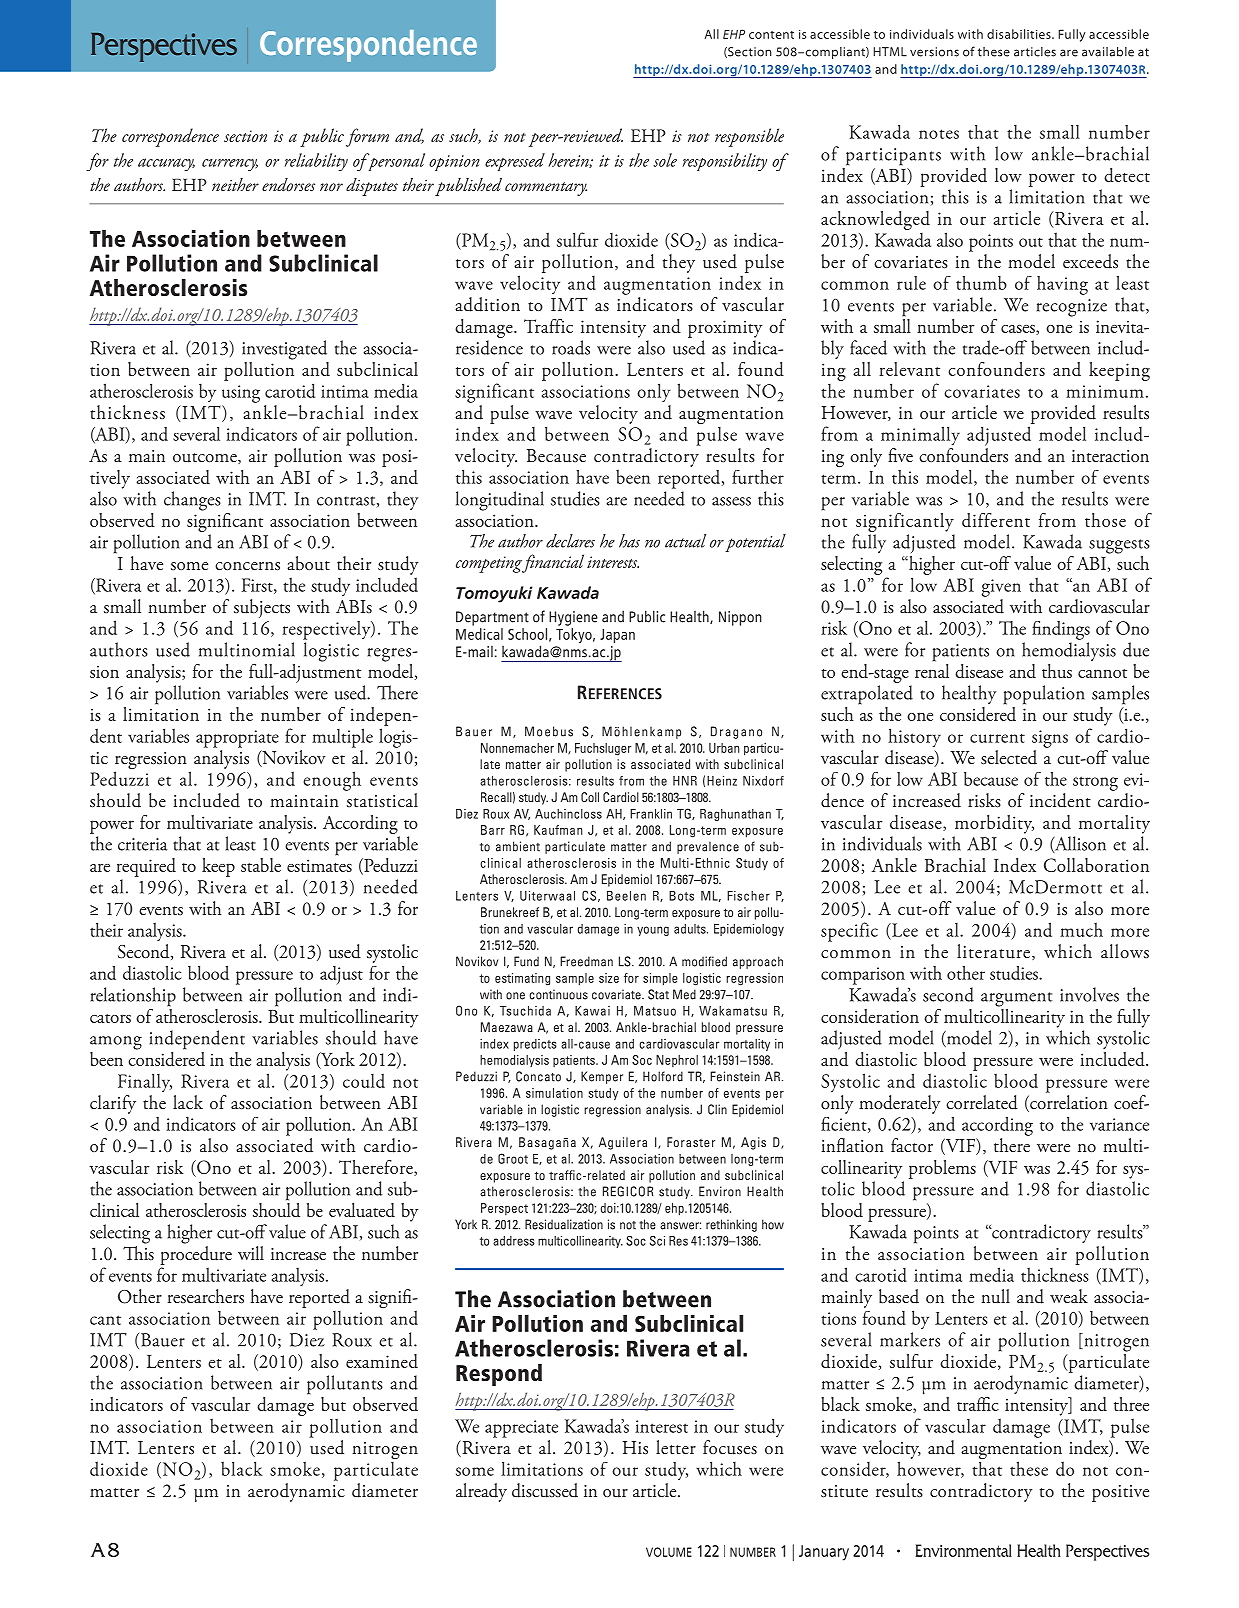 The width and height of the screenshot is (1239, 1608). What do you see at coordinates (247, 566) in the screenshot?
I see `concerns` at bounding box center [247, 566].
